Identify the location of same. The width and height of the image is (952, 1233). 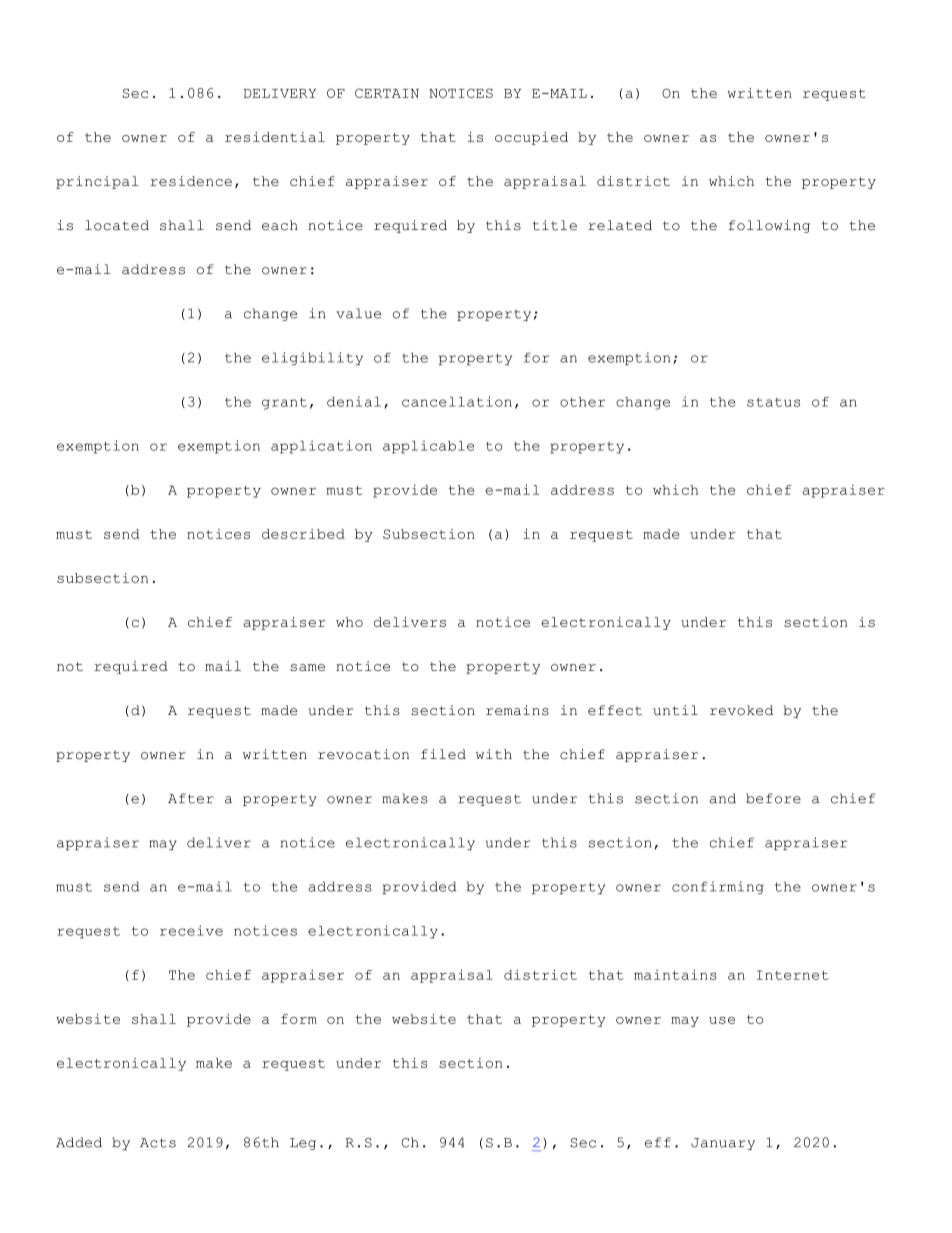
(307, 667).
